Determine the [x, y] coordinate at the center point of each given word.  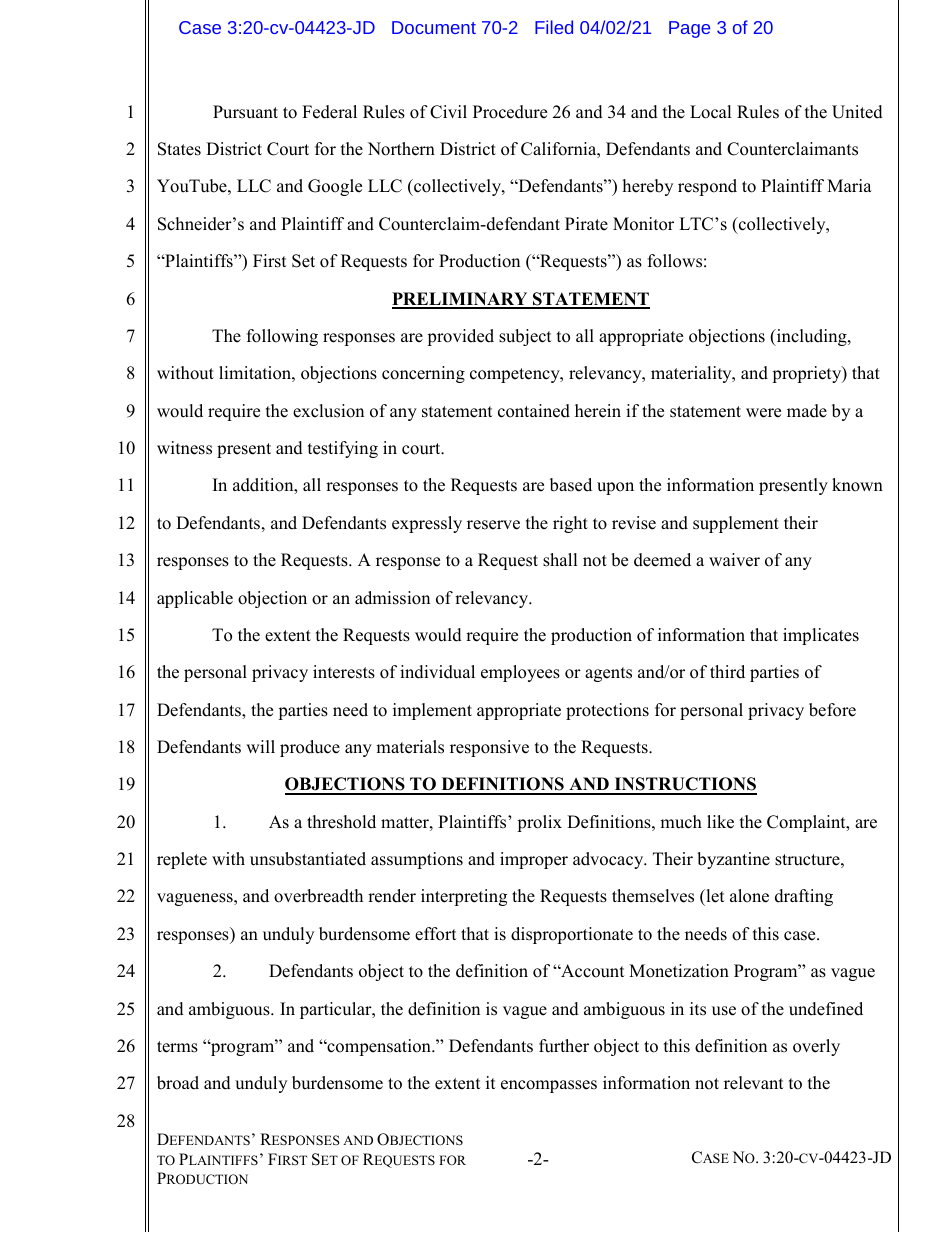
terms [177, 1047]
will [260, 746]
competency [516, 375]
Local [711, 112]
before [832, 710]
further [564, 1046]
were [763, 413]
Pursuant [245, 112]
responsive [489, 748]
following [282, 337]
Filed [554, 27]
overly [816, 1047]
